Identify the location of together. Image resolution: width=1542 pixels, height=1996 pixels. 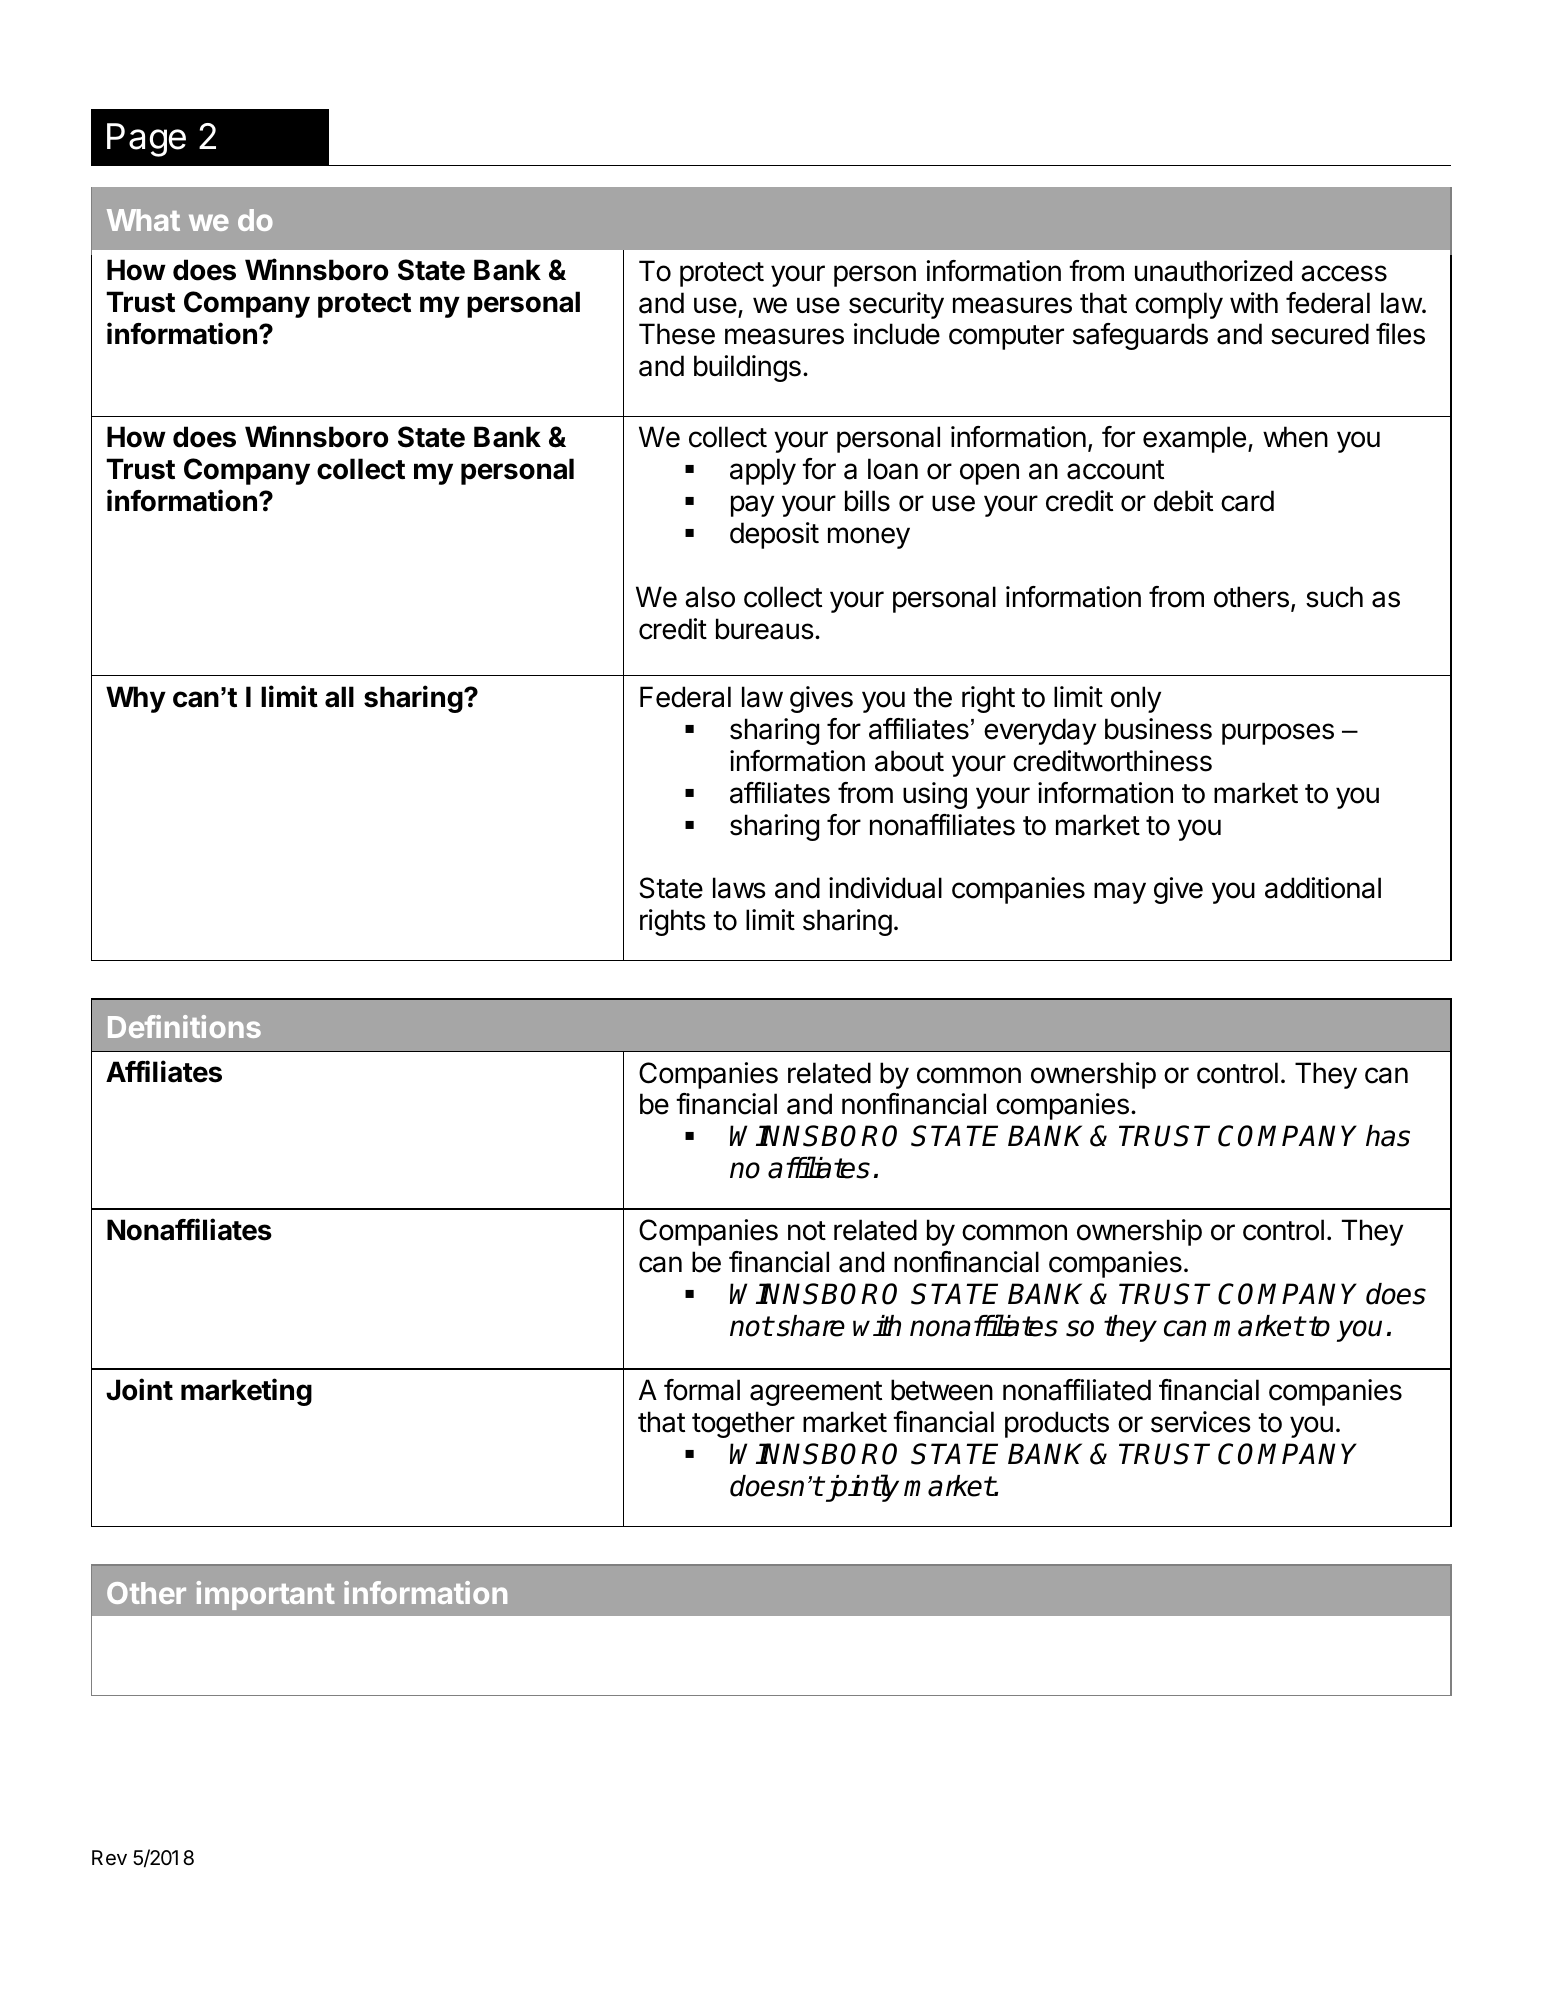
(743, 1424).
